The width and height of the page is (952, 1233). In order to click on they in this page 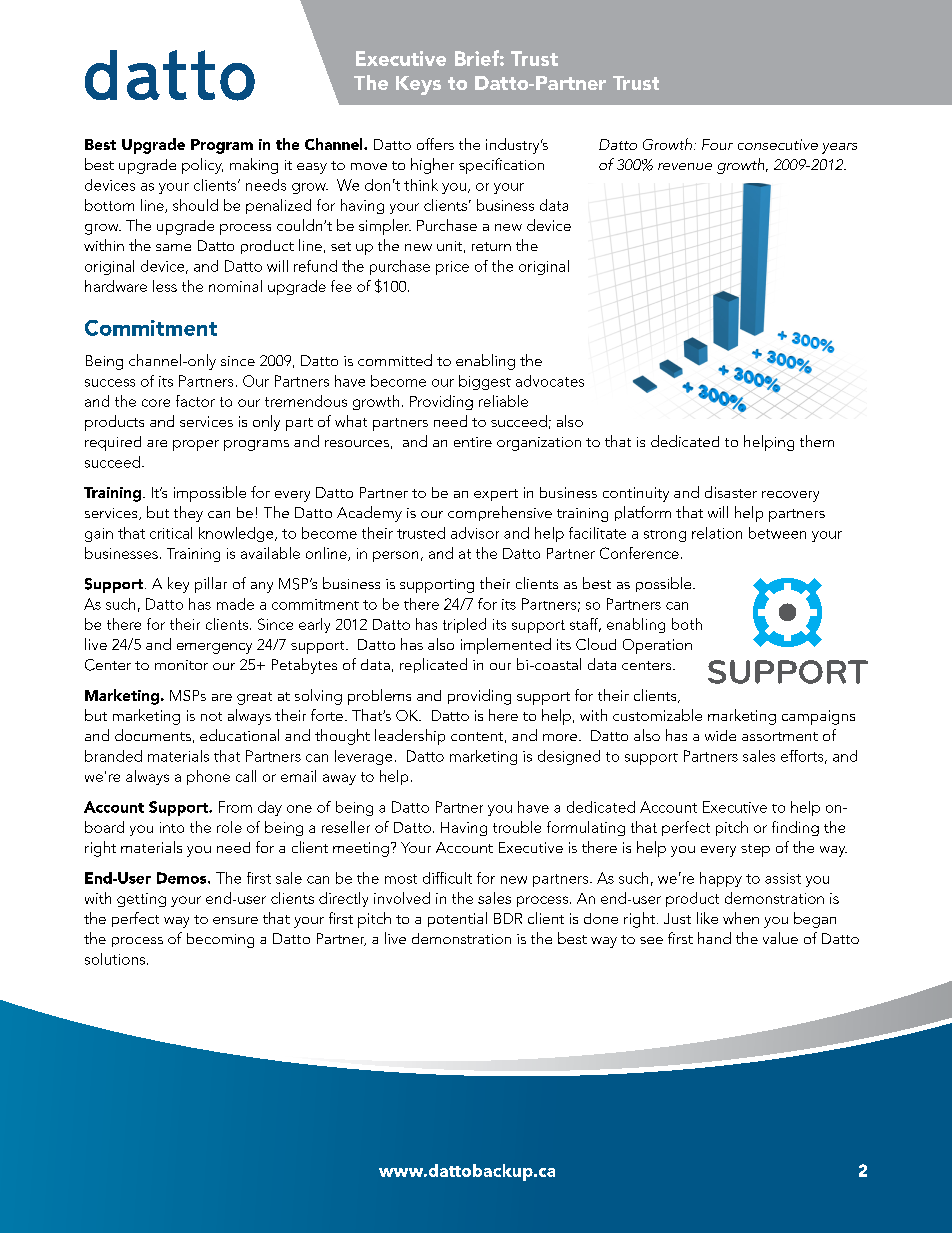, I will do `click(188, 514)`.
